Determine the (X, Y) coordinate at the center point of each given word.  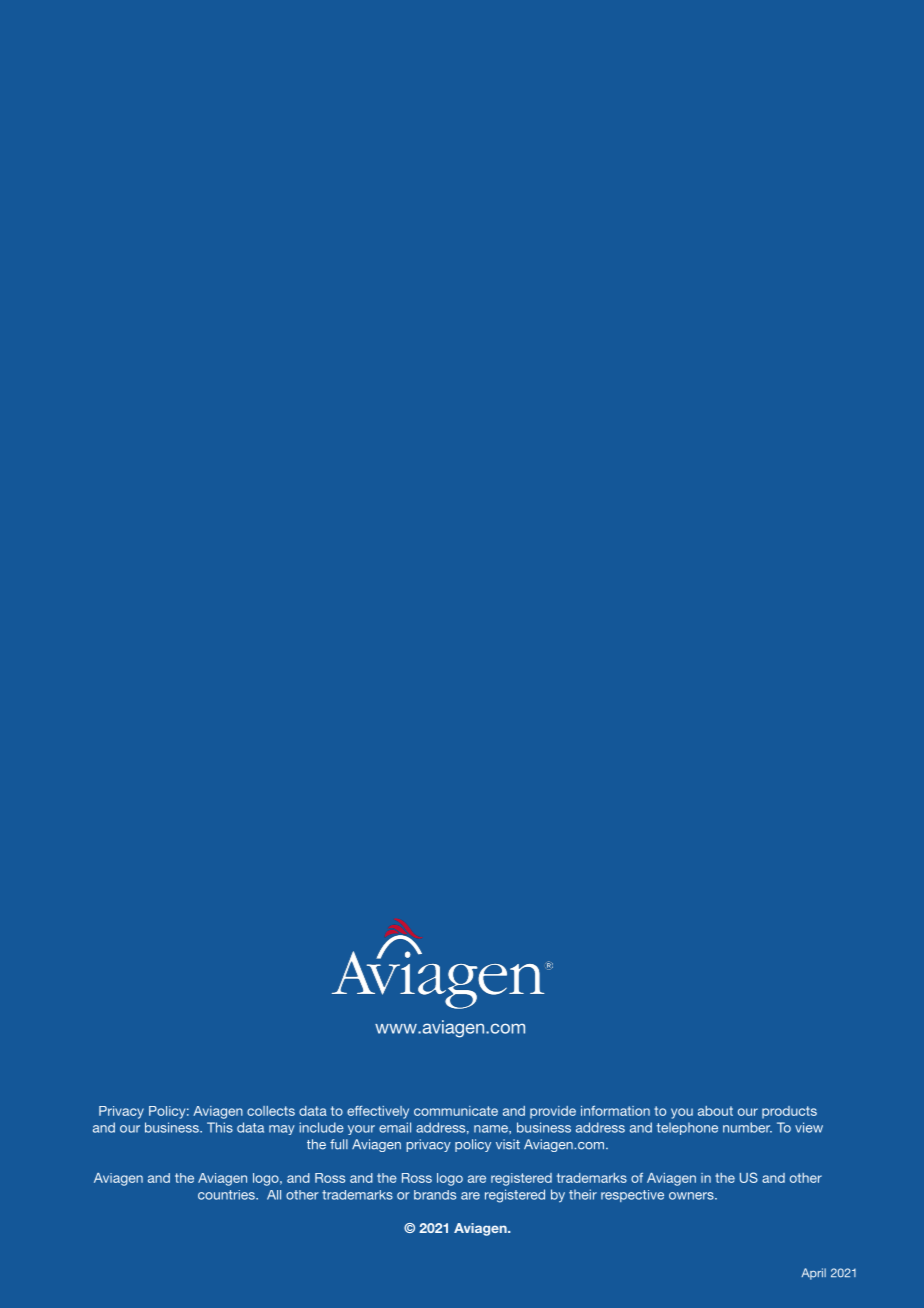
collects (271, 1111)
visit (508, 1144)
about (715, 1111)
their (583, 1194)
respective (632, 1196)
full (339, 1144)
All (274, 1195)
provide (553, 1112)
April (813, 1274)
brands (435, 1195)
